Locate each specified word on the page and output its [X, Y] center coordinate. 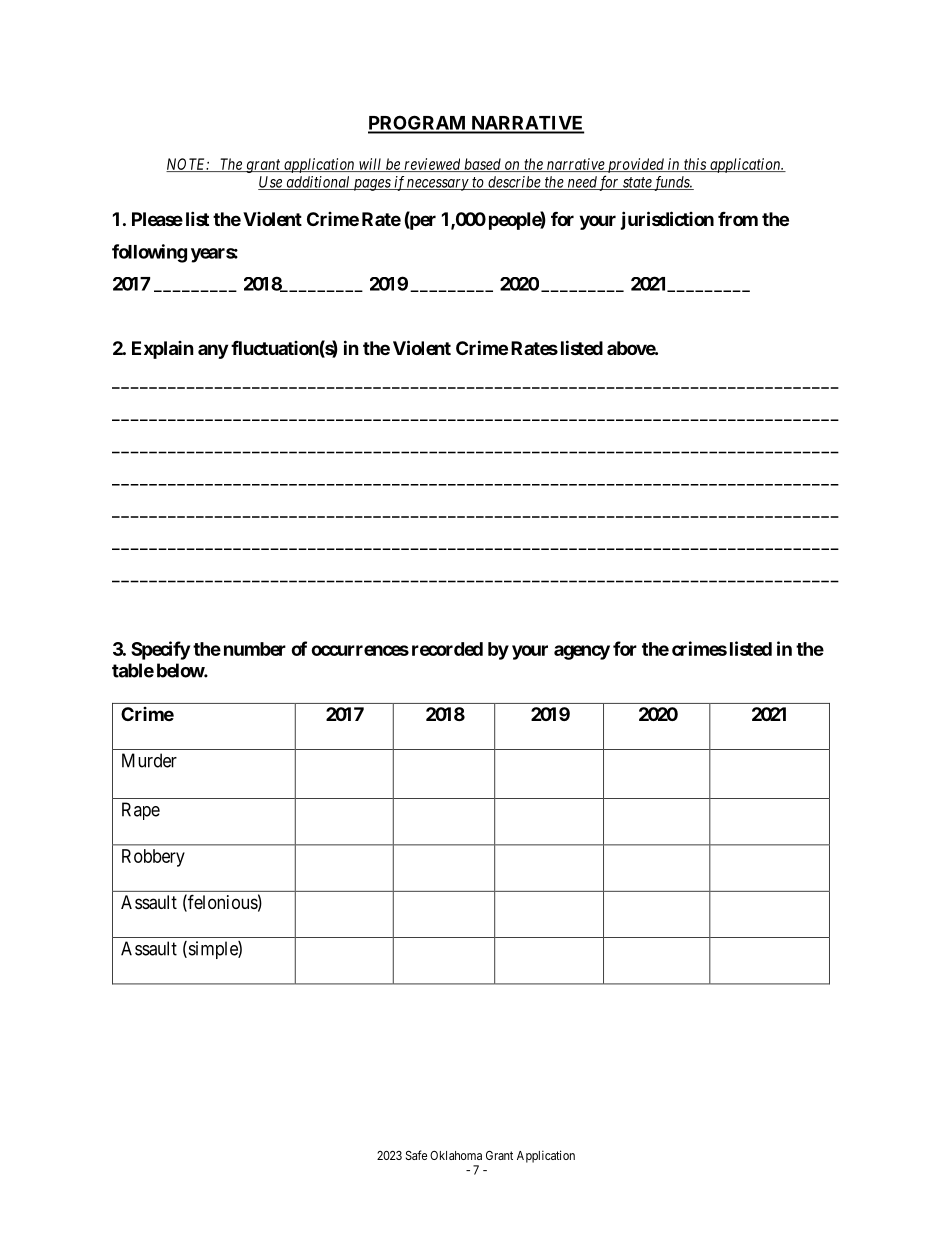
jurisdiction [667, 220]
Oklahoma [456, 1155]
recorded [447, 649]
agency [582, 652]
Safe [416, 1155]
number [255, 649]
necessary [438, 185]
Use [271, 183]
